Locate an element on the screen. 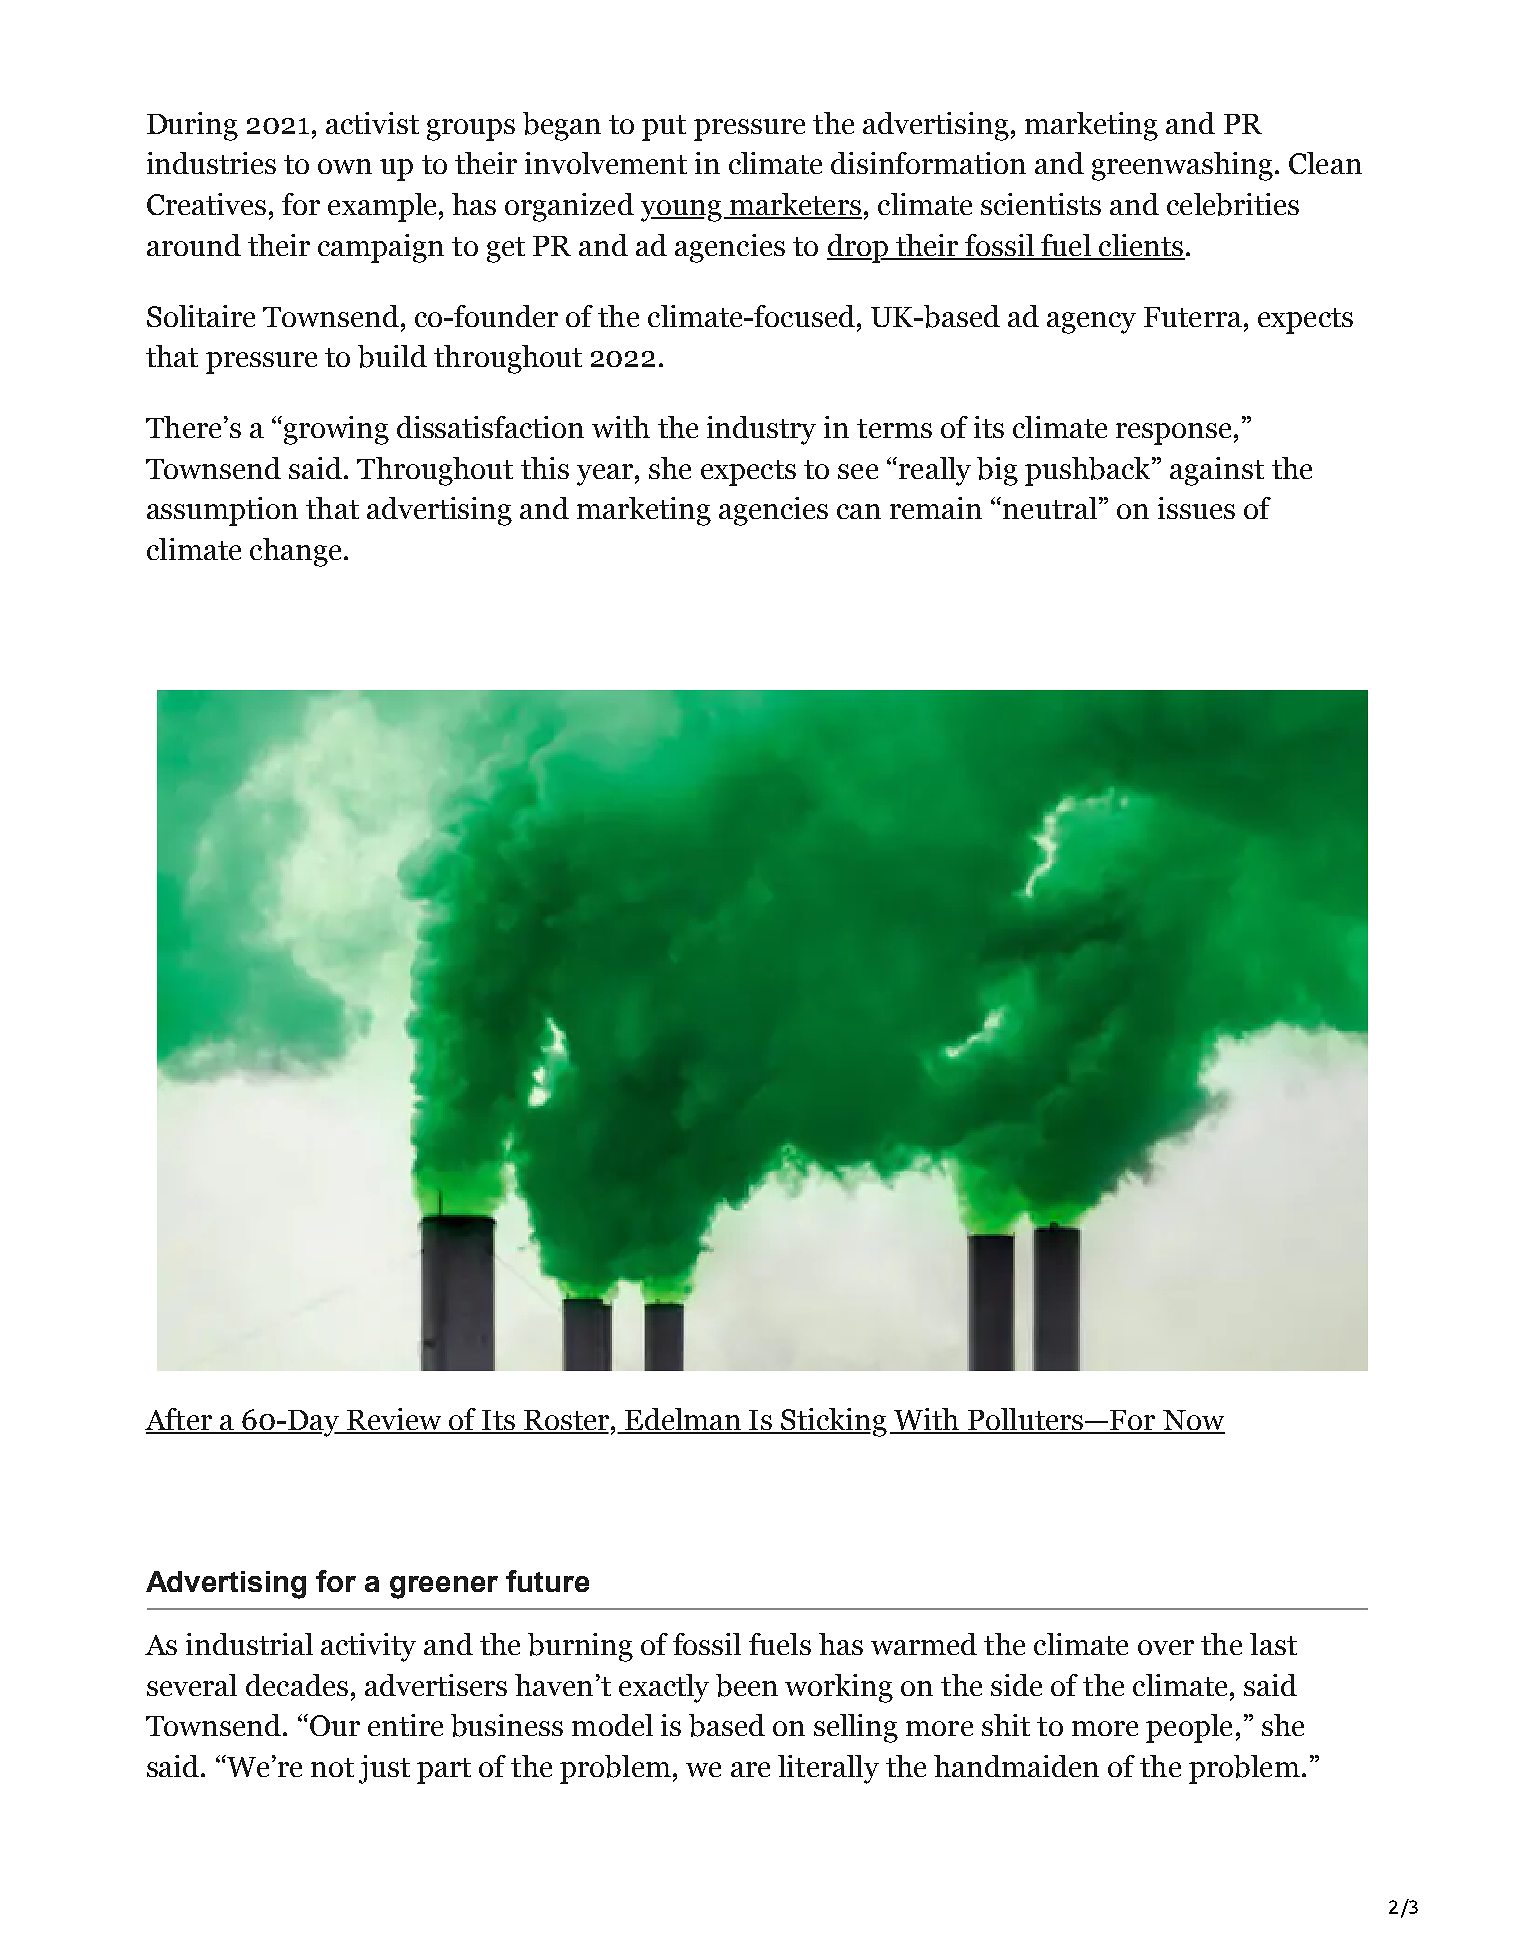 Image resolution: width=1514 pixels, height=1959 pixels. greenwashing is located at coordinates (1182, 166).
